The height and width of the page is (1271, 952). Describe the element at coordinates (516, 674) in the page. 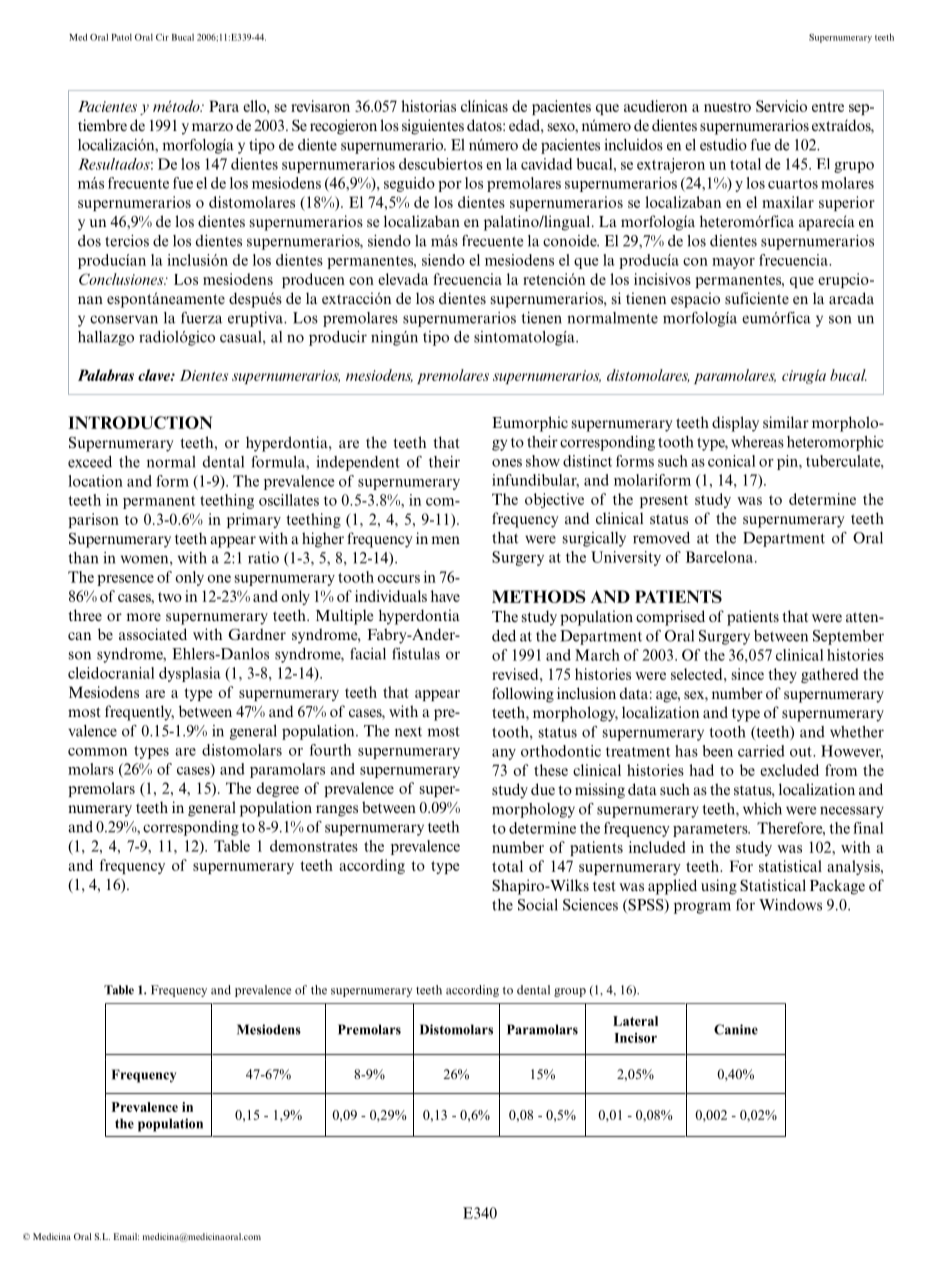

I see `revised` at that location.
